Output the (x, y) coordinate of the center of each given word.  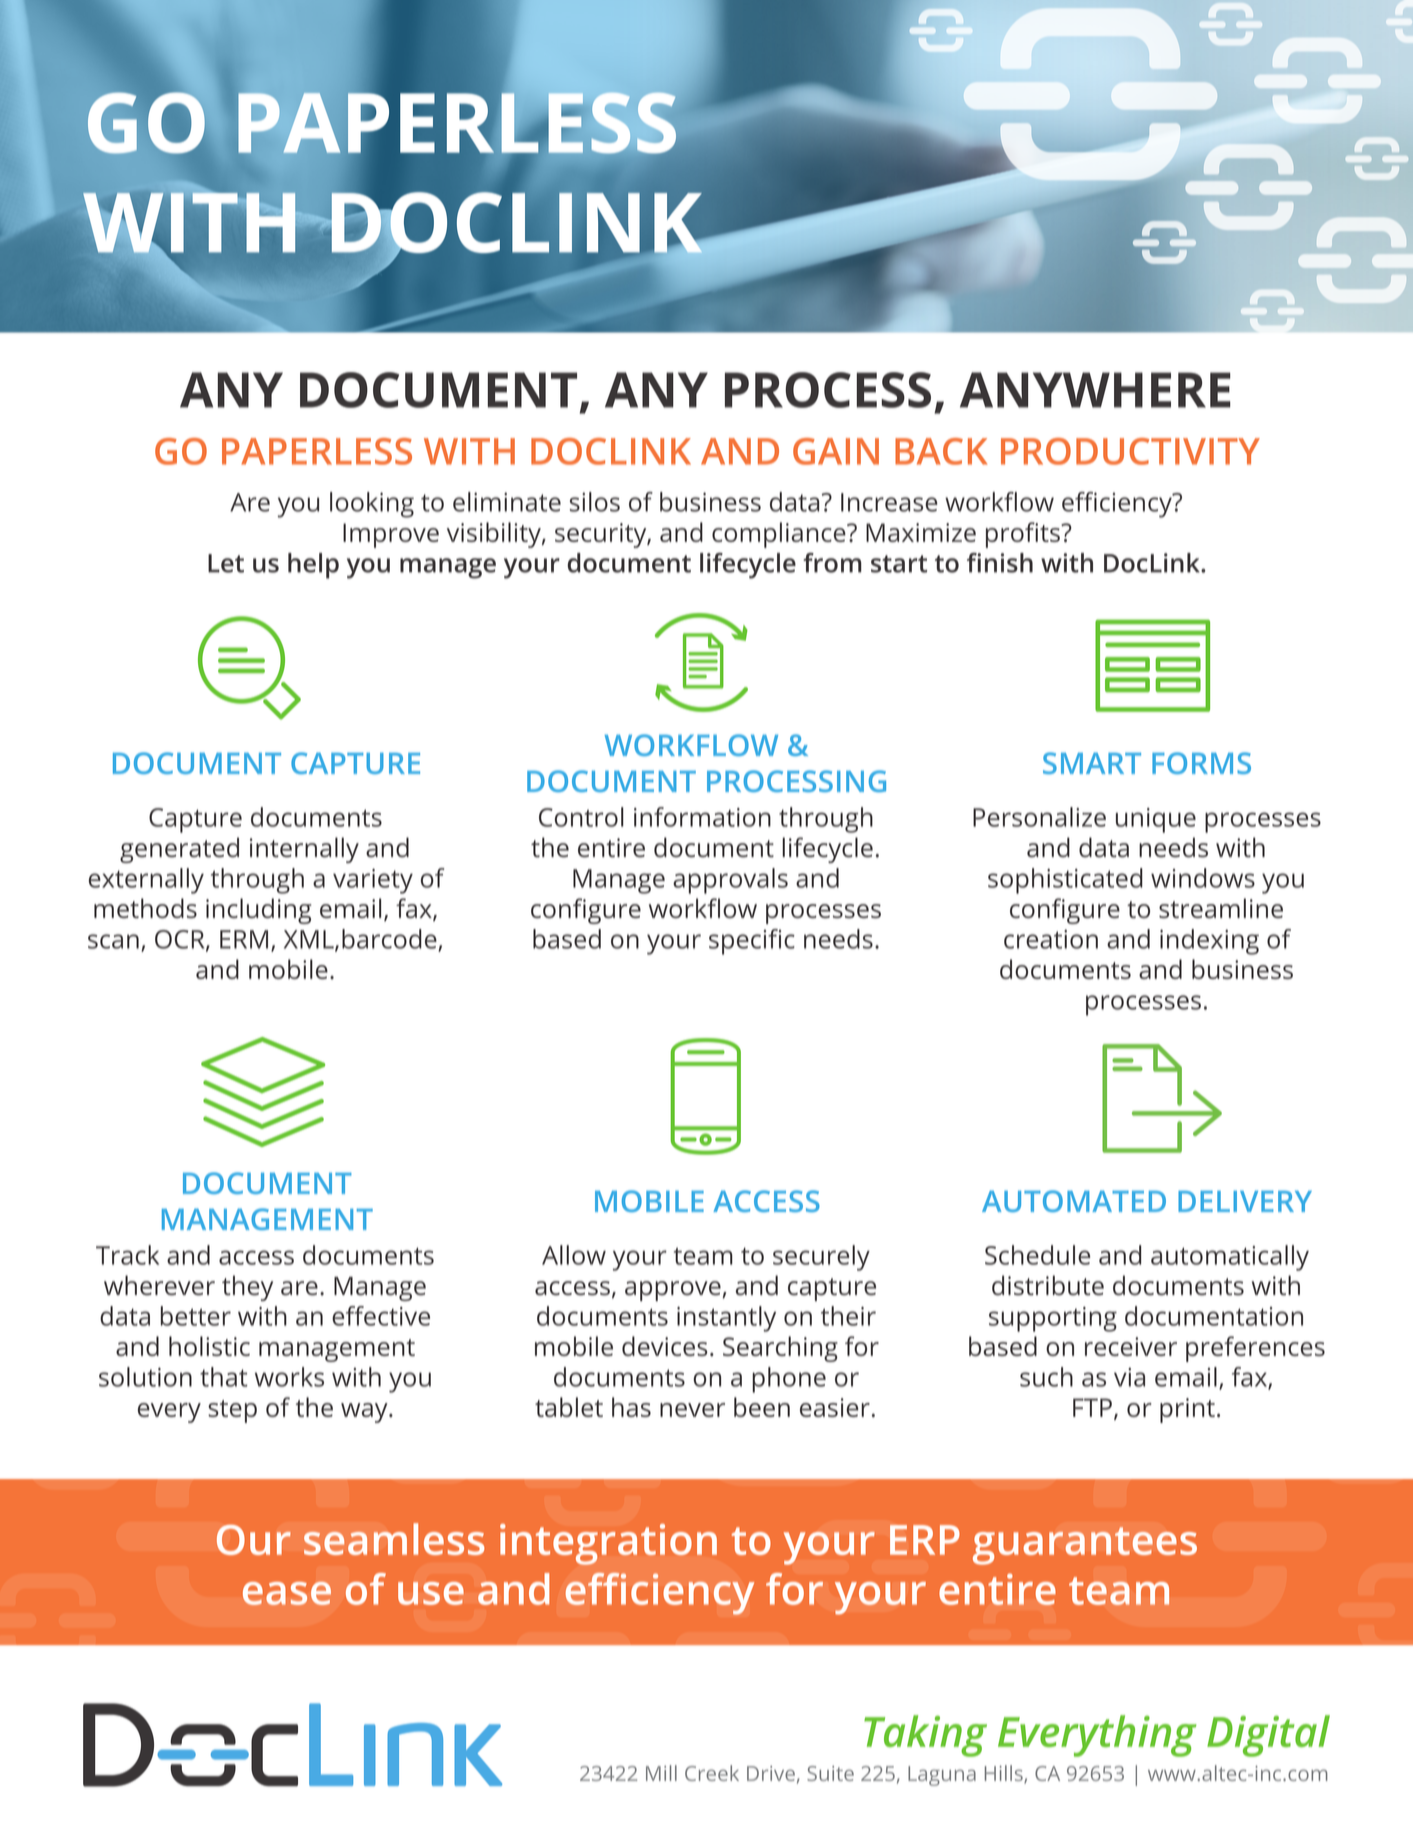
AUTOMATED (1074, 1201)
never (692, 1410)
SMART (1092, 763)
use (431, 1593)
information (702, 817)
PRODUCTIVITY (1130, 451)
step (232, 1411)
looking (372, 505)
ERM (244, 939)
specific (752, 942)
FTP (1092, 1407)
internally (304, 850)
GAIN (836, 451)
